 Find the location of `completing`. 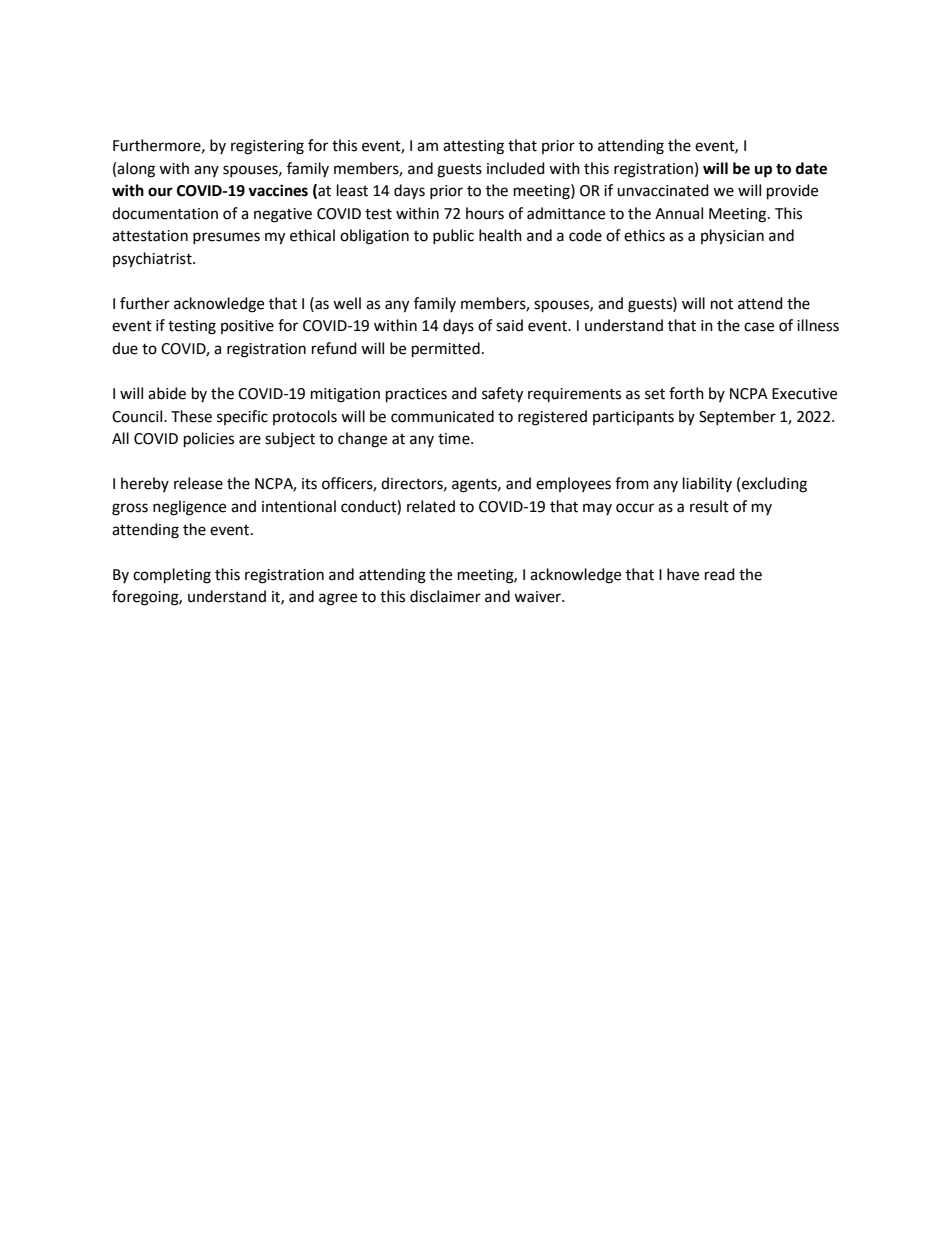

completing is located at coordinates (172, 576).
